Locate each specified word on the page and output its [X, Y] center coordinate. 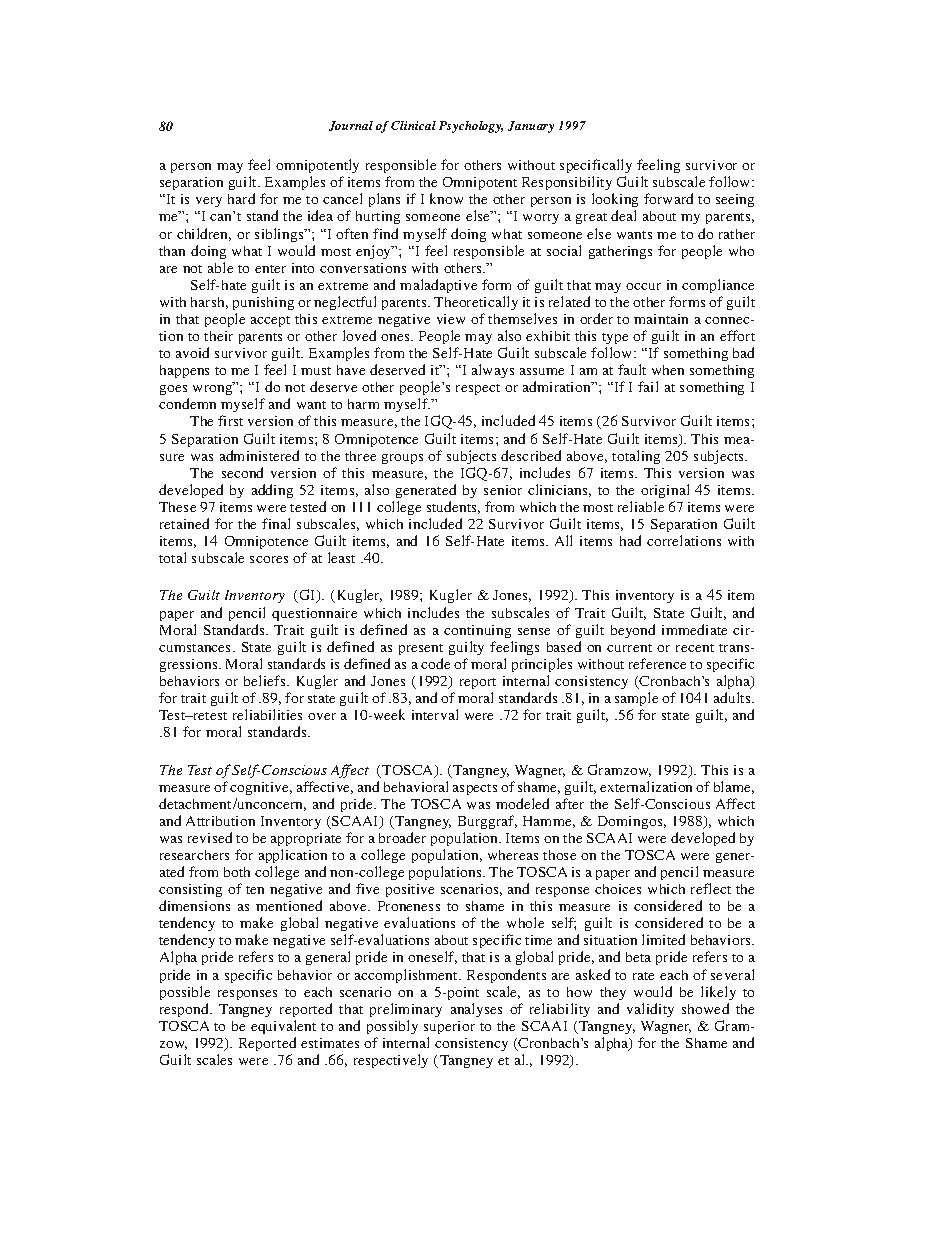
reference [657, 663]
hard [241, 198]
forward [668, 198]
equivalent [283, 1027]
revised [210, 837]
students [453, 507]
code [435, 663]
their [218, 336]
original [665, 491]
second [242, 472]
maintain [661, 319]
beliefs [266, 680]
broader [402, 837]
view [451, 319]
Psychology [471, 127]
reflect [711, 888]
